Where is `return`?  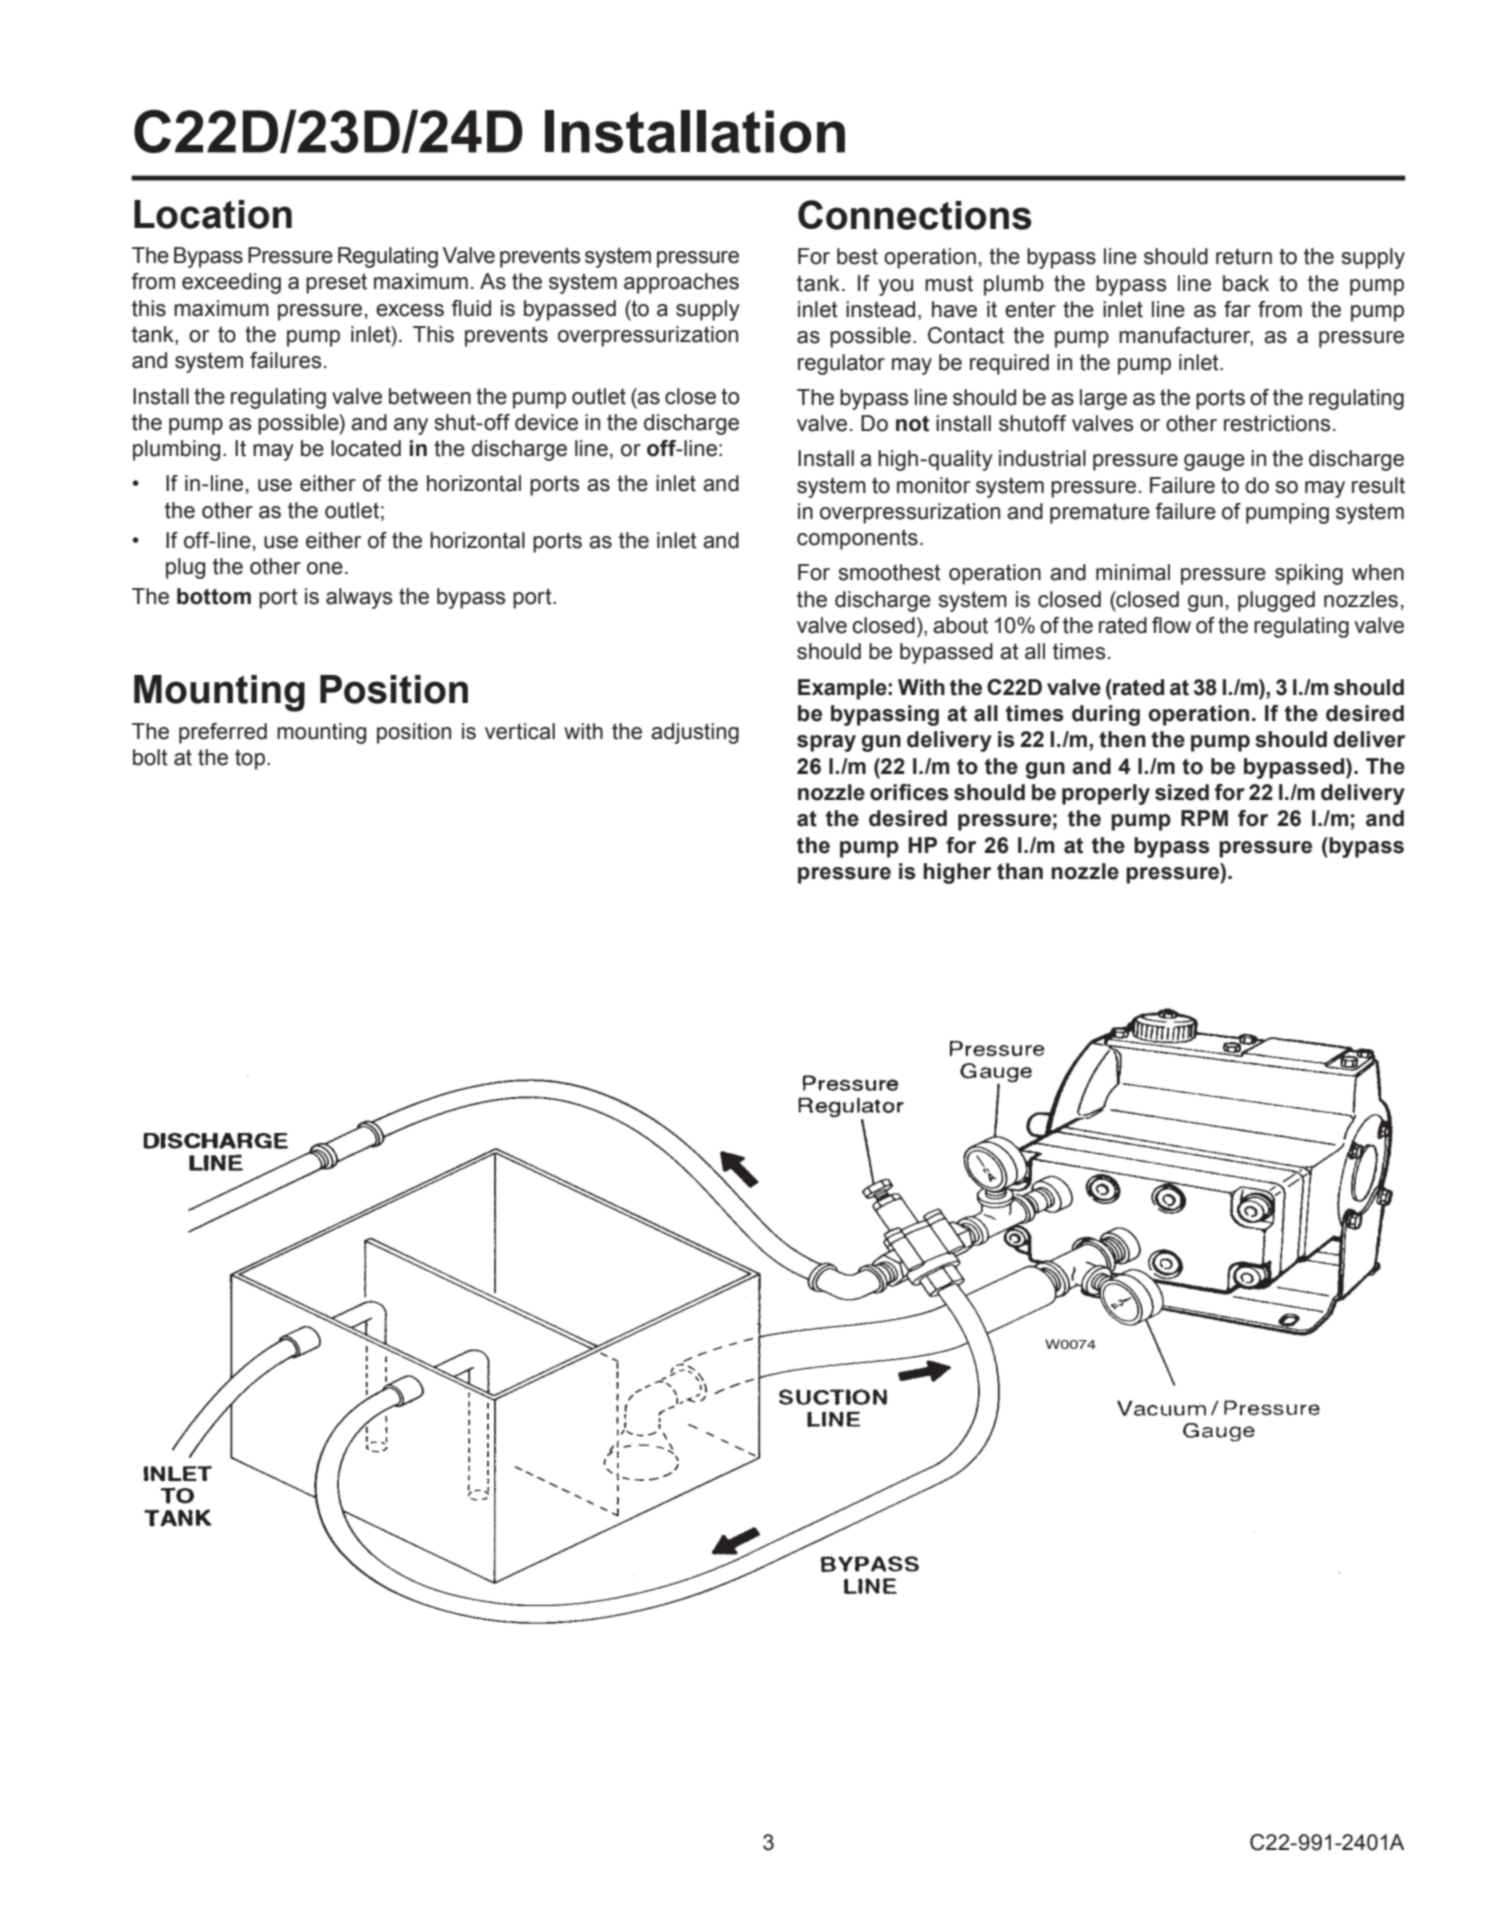
return is located at coordinates (1244, 257).
